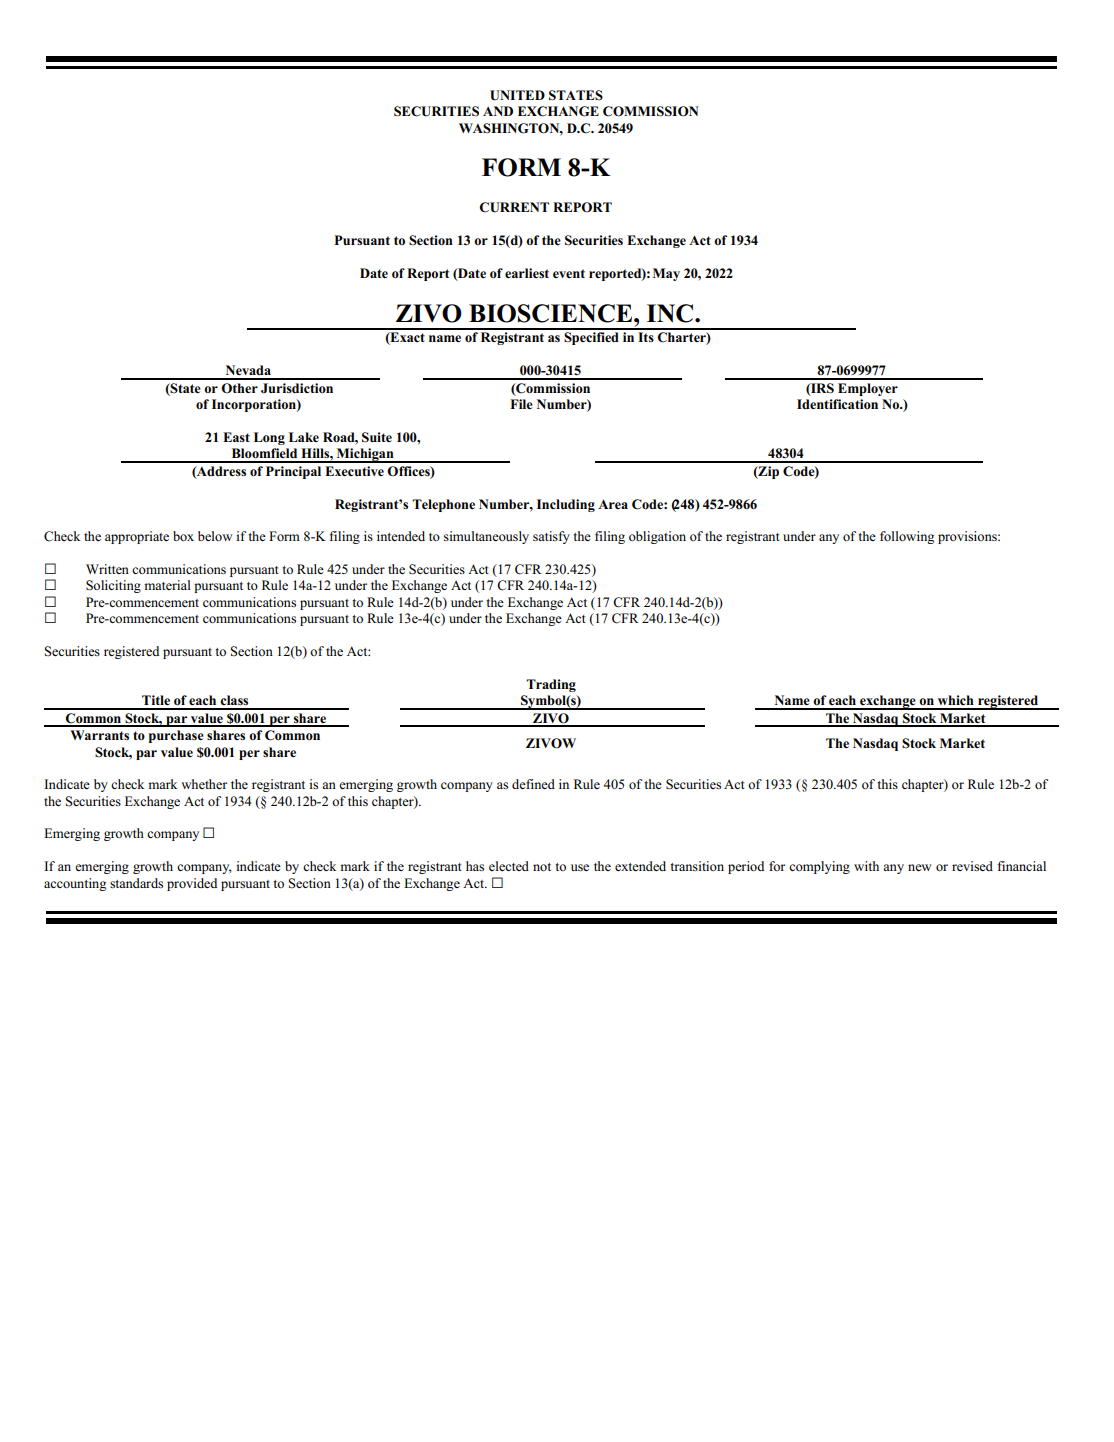 This screenshot has width=1114, height=1442. What do you see at coordinates (837, 404) in the screenshot?
I see `Identification` at bounding box center [837, 404].
